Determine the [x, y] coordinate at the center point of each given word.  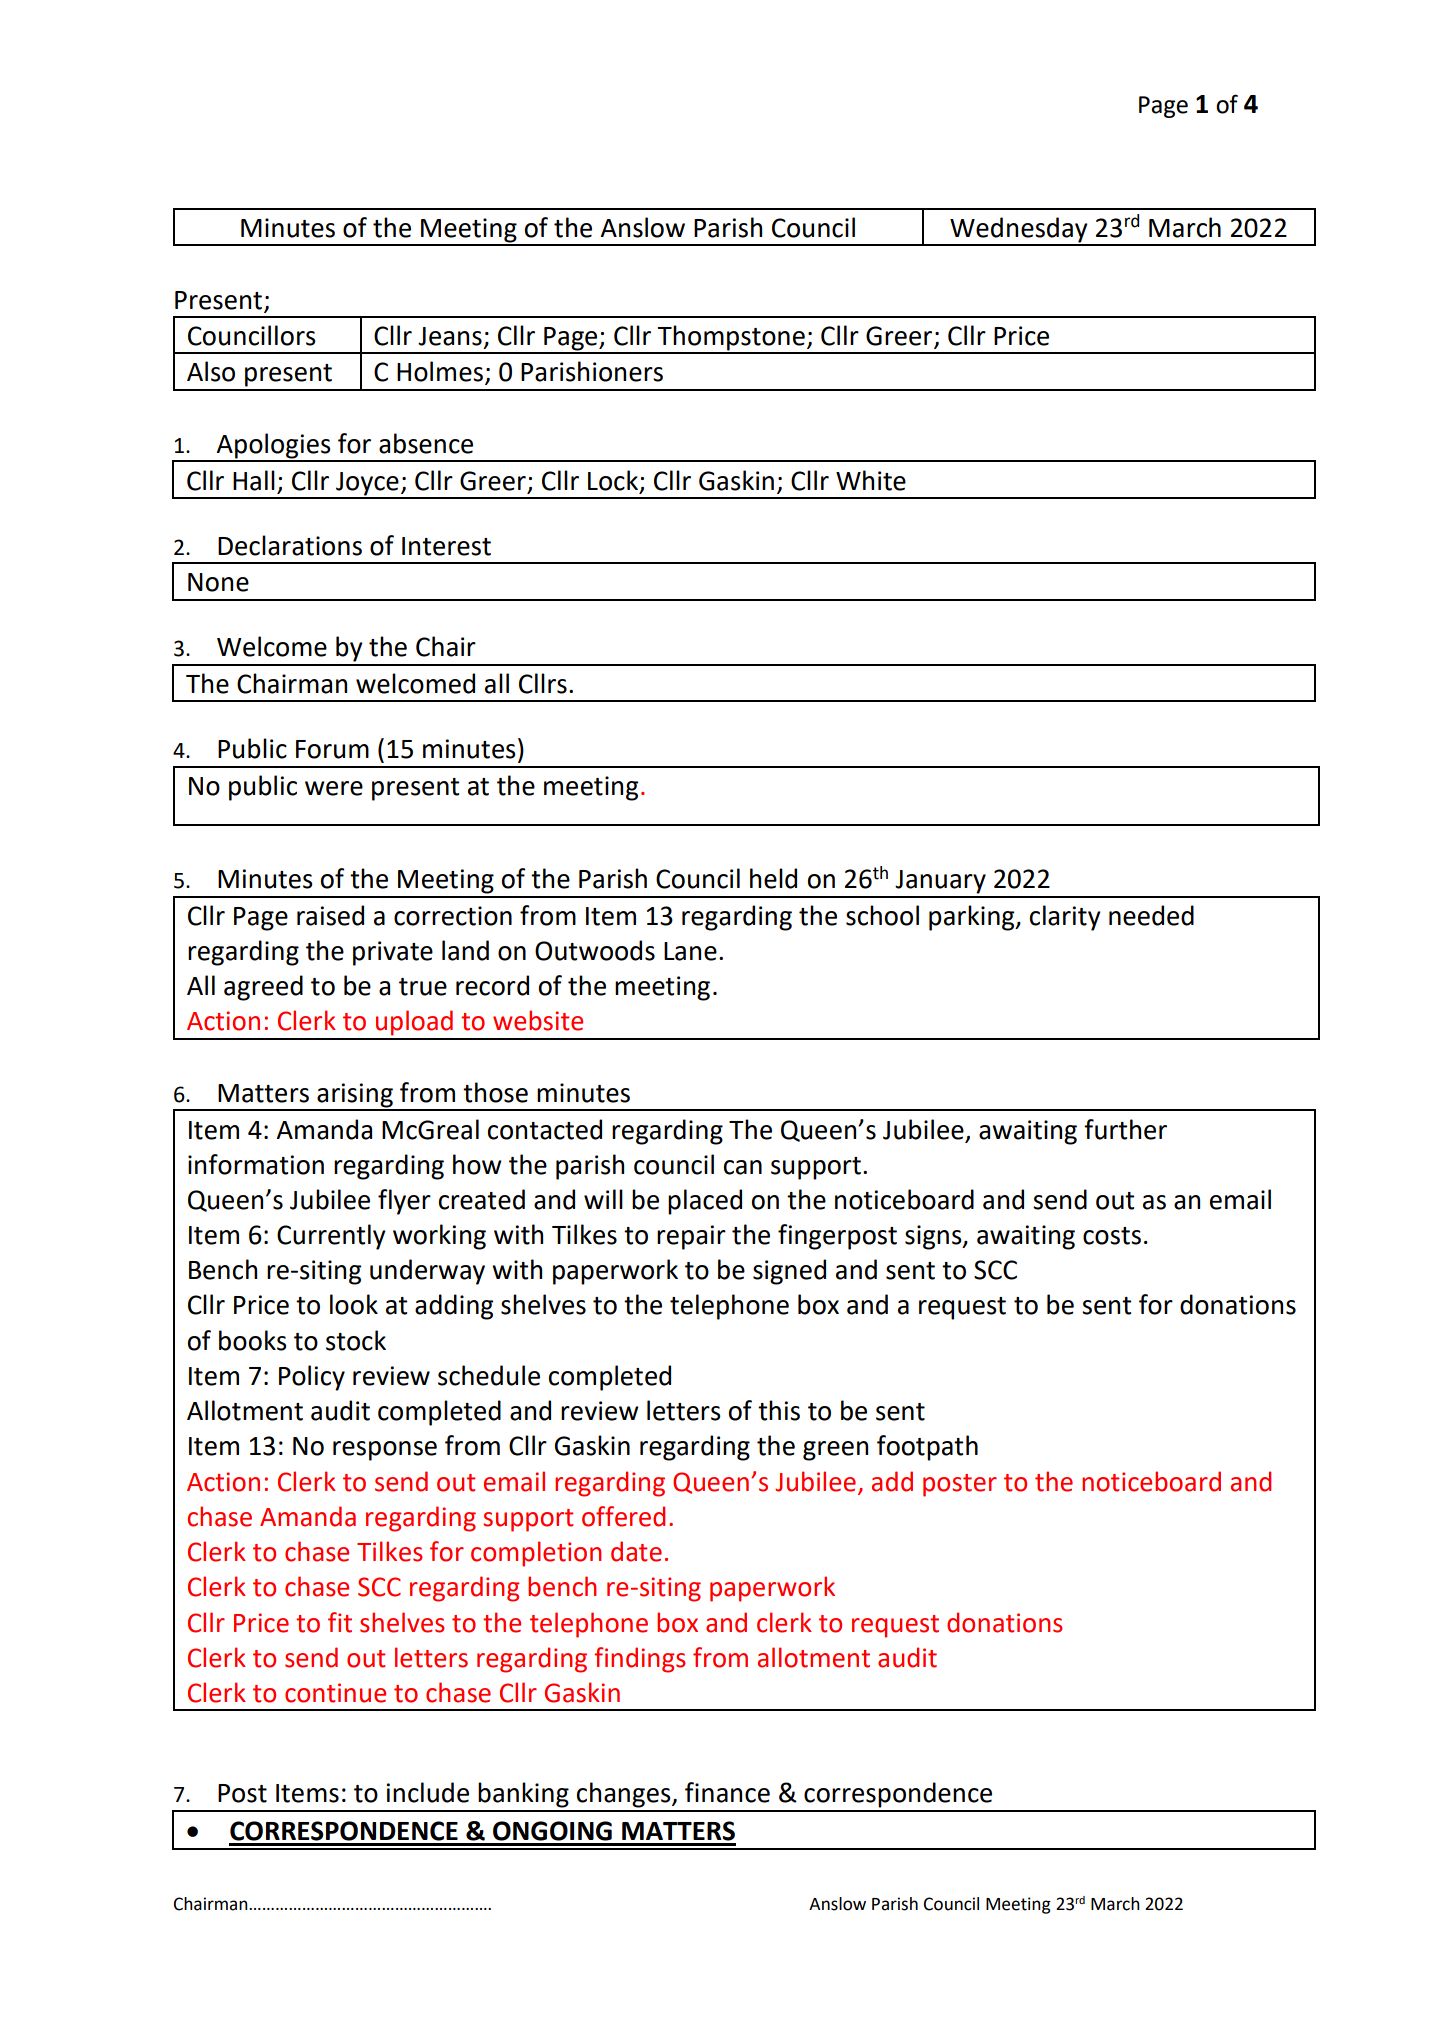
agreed [263, 988]
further [1125, 1129]
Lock [613, 480]
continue [335, 1693]
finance [727, 1792]
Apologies [273, 447]
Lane [690, 951]
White [871, 480]
